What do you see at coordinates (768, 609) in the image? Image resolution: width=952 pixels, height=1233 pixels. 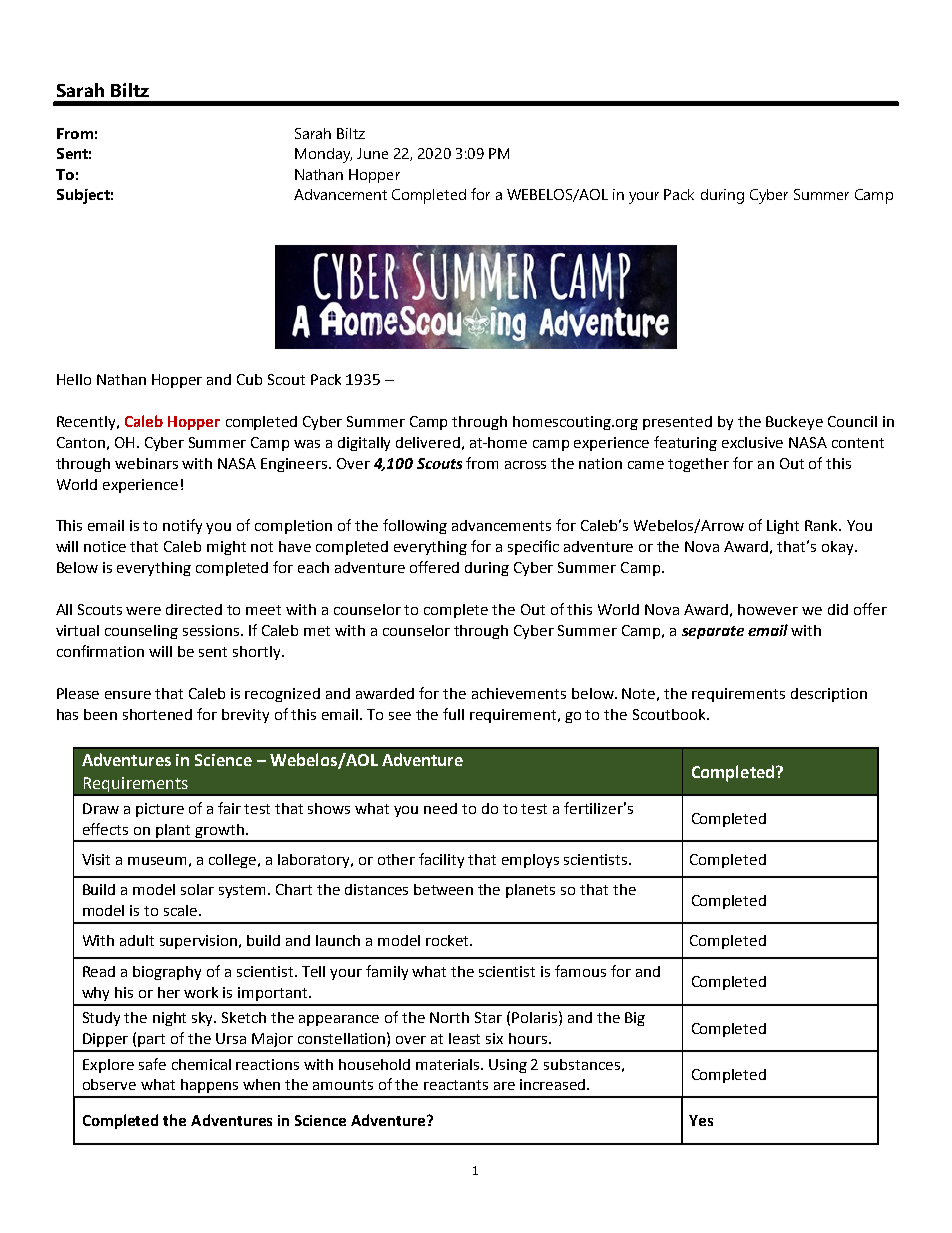 I see `however` at bounding box center [768, 609].
